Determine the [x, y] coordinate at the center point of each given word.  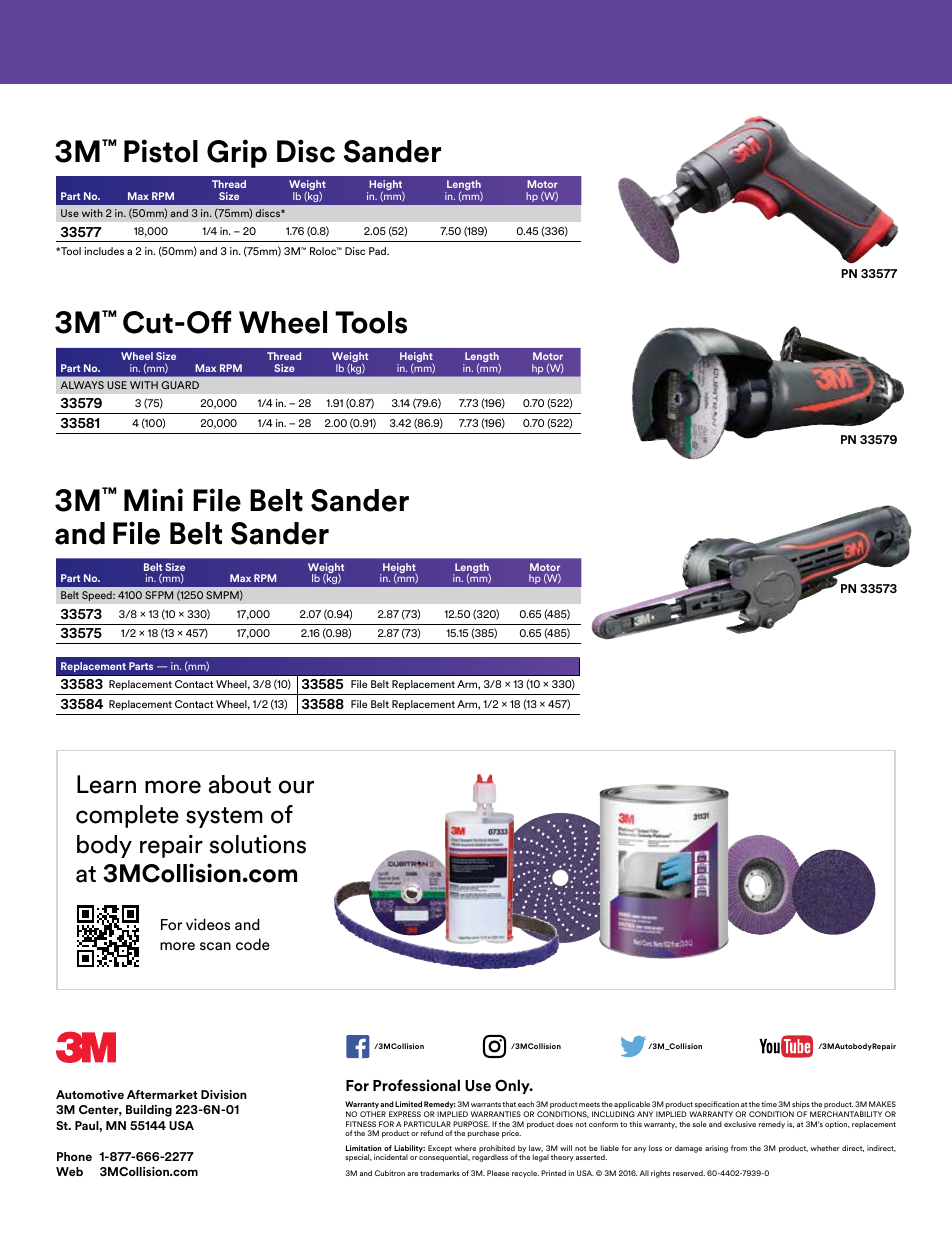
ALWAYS [82, 385]
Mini [153, 499]
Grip [237, 153]
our [296, 787]
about [240, 784]
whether [825, 1148]
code [253, 944]
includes [104, 251]
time [769, 1104]
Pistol [161, 151]
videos [208, 924]
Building [149, 1111]
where [465, 1148]
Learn [106, 784]
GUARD [180, 385]
